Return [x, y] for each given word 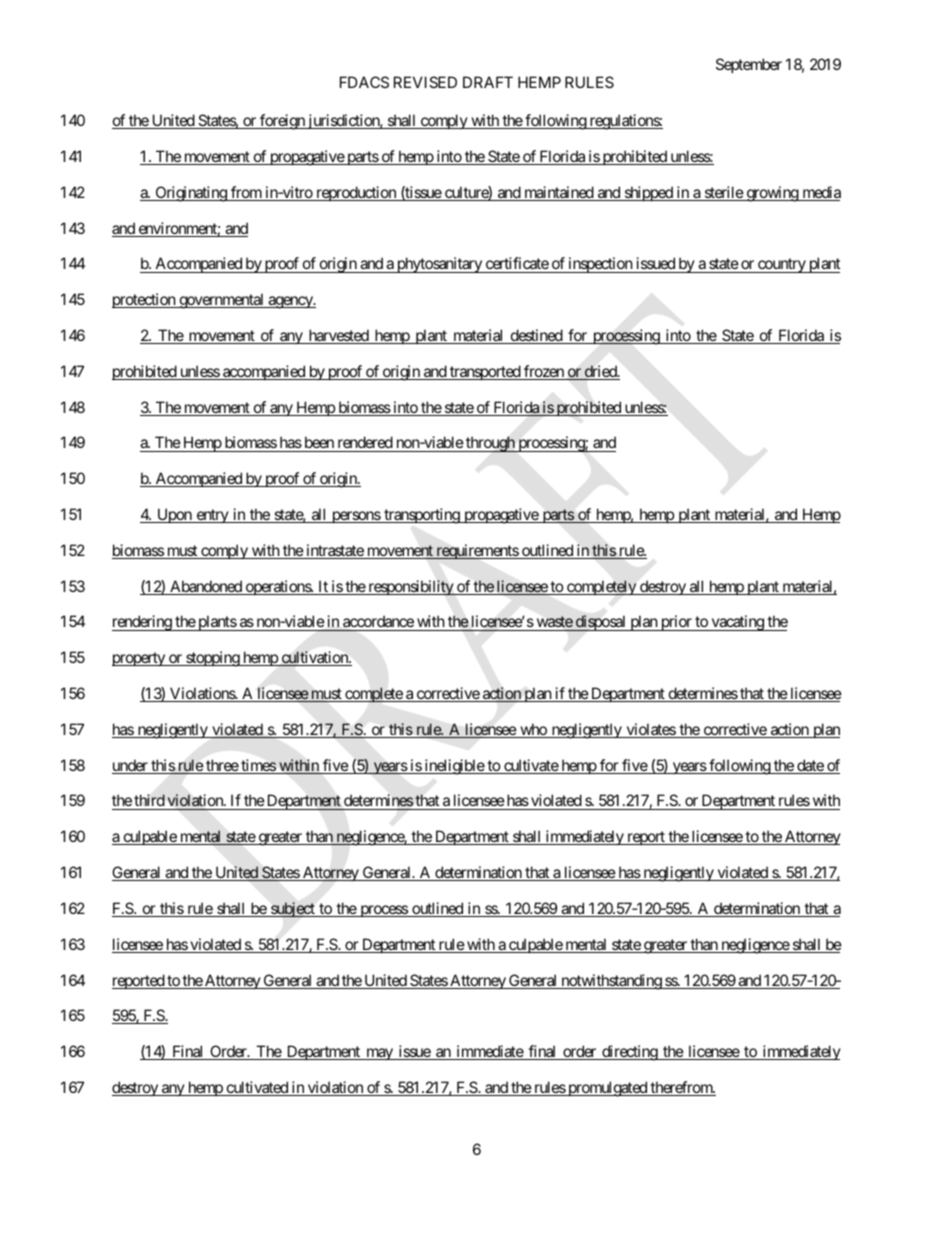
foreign [282, 122]
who [533, 730]
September [749, 65]
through [490, 444]
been [319, 444]
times [258, 766]
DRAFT [488, 82]
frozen [544, 372]
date [810, 766]
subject [293, 909]
